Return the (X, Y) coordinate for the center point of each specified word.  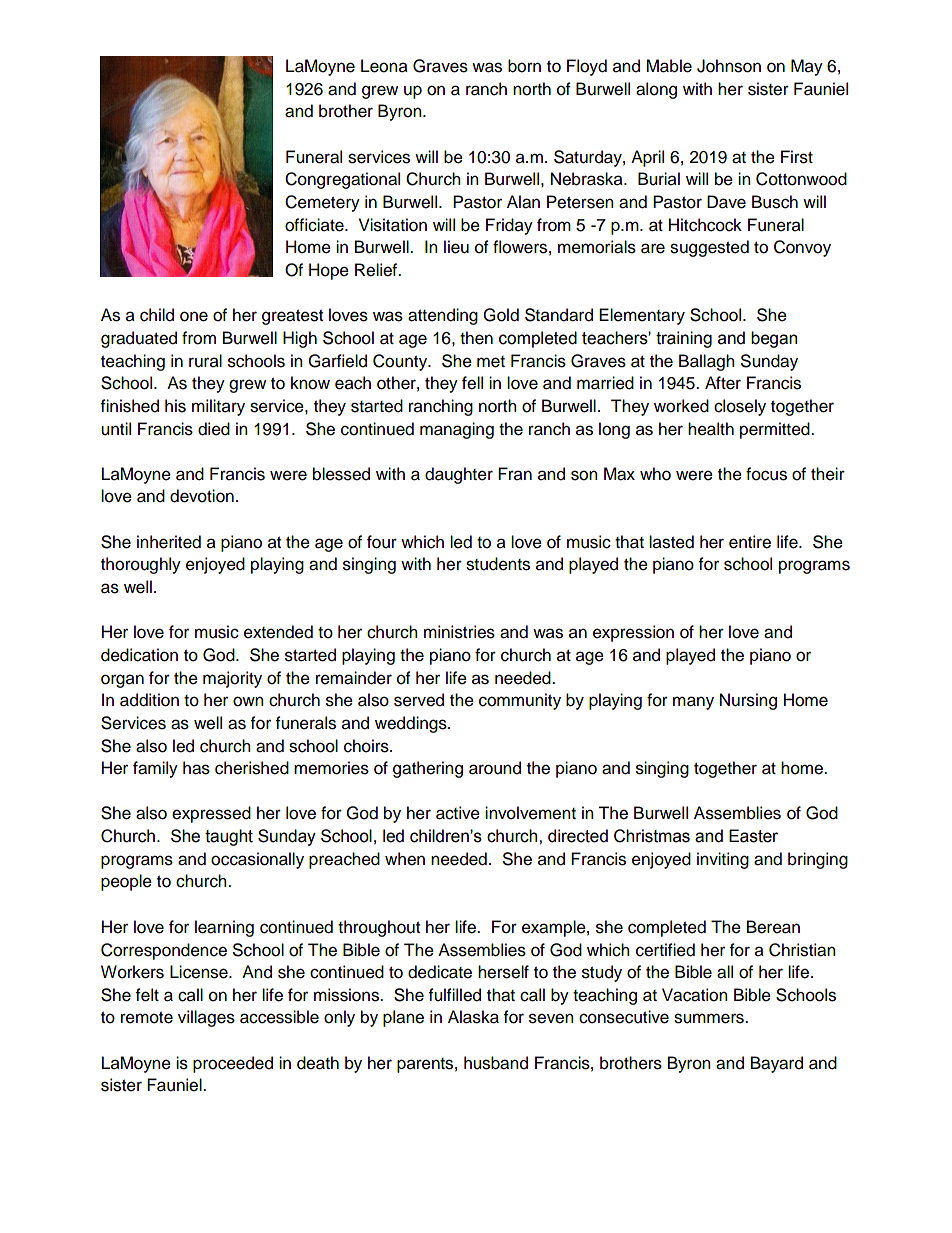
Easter (753, 836)
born (524, 66)
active (458, 813)
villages (206, 1018)
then (476, 338)
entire (750, 542)
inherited (169, 542)
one (194, 316)
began (774, 339)
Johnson (729, 66)
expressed (211, 814)
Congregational (342, 180)
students (498, 564)
